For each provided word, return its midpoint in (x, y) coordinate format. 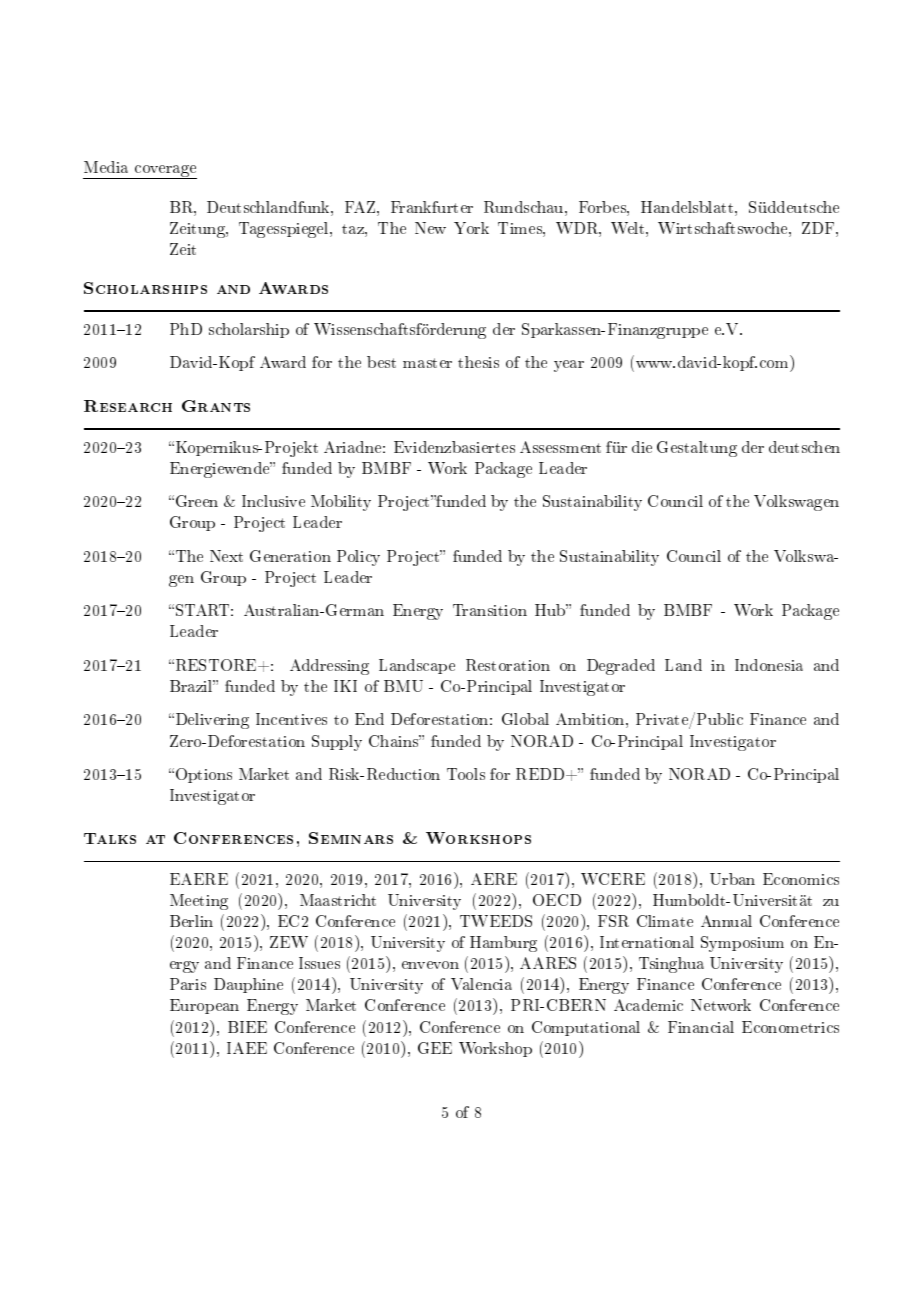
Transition (490, 610)
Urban (732, 879)
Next (226, 556)
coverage (165, 172)
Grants (216, 406)
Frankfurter (432, 207)
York (471, 228)
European (204, 1006)
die (642, 447)
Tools (466, 774)
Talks (110, 838)
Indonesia (769, 665)
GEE (435, 1048)
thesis (478, 362)
